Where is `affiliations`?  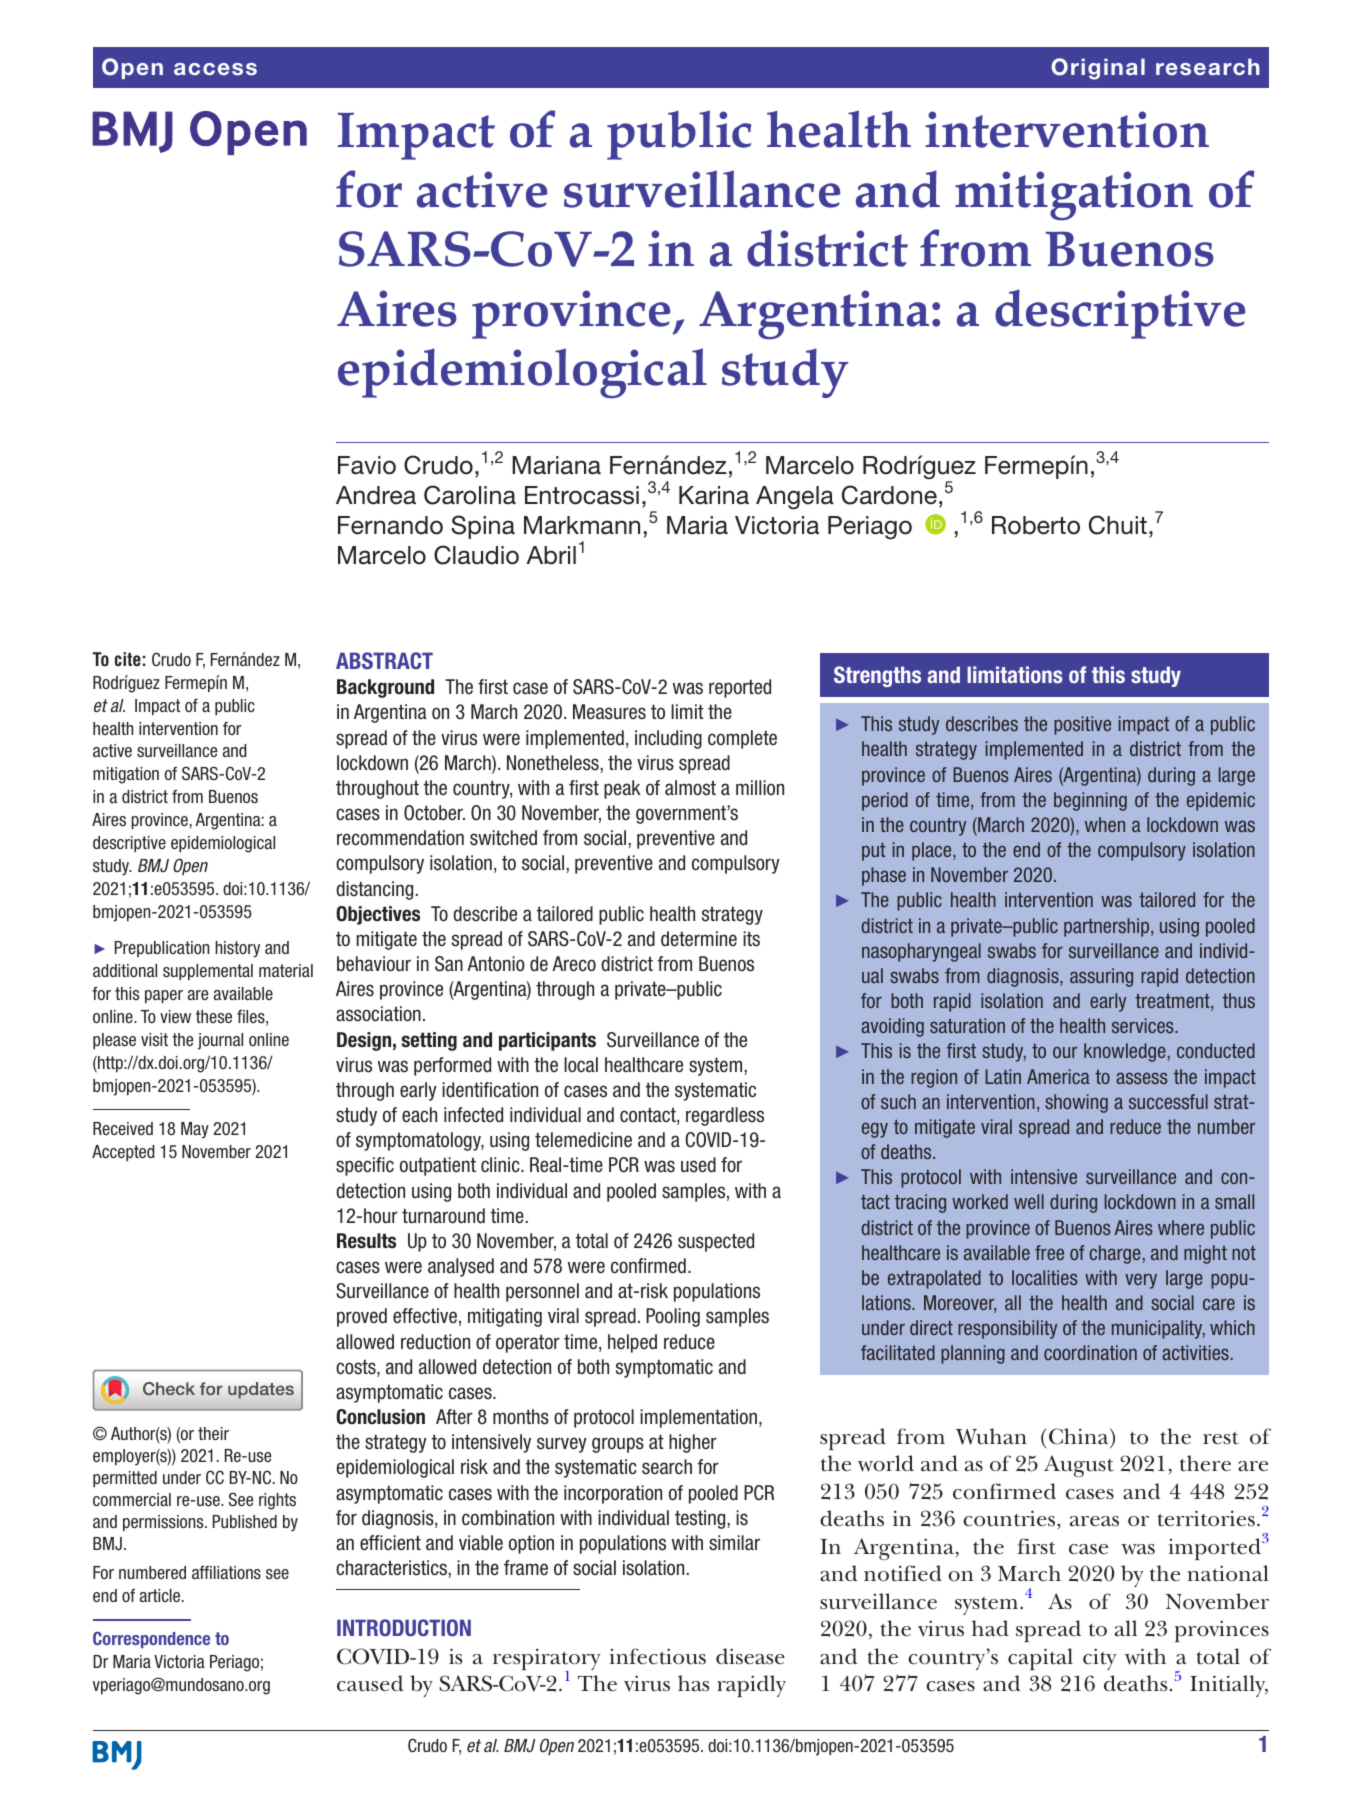 affiliations is located at coordinates (226, 1572).
